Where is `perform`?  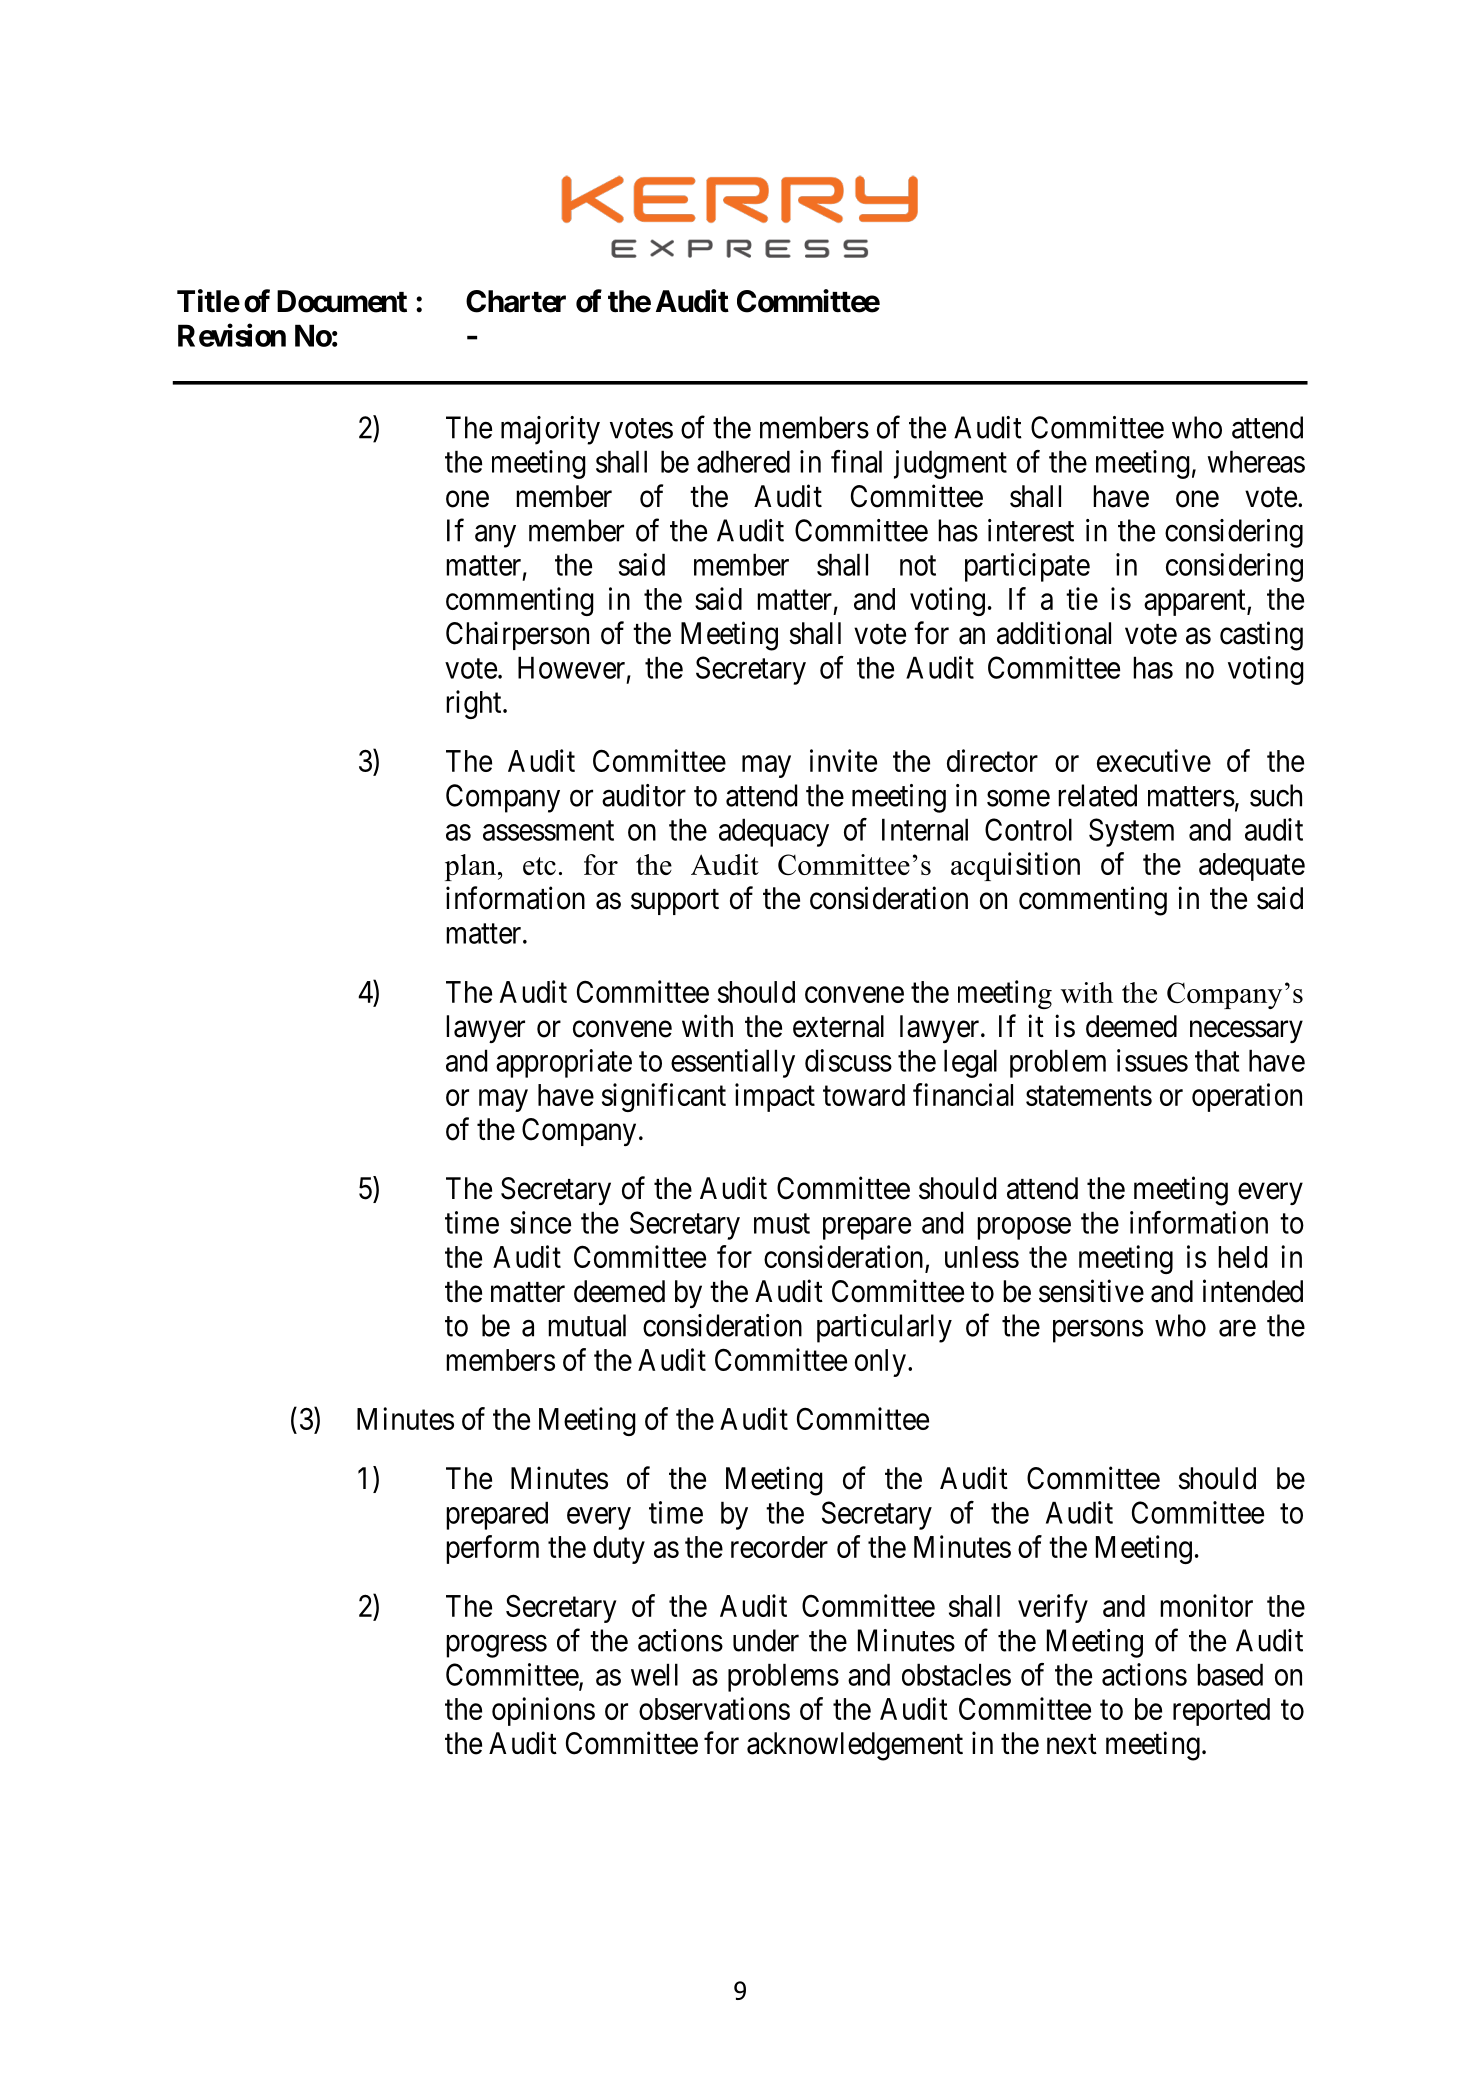
perform is located at coordinates (492, 1549).
